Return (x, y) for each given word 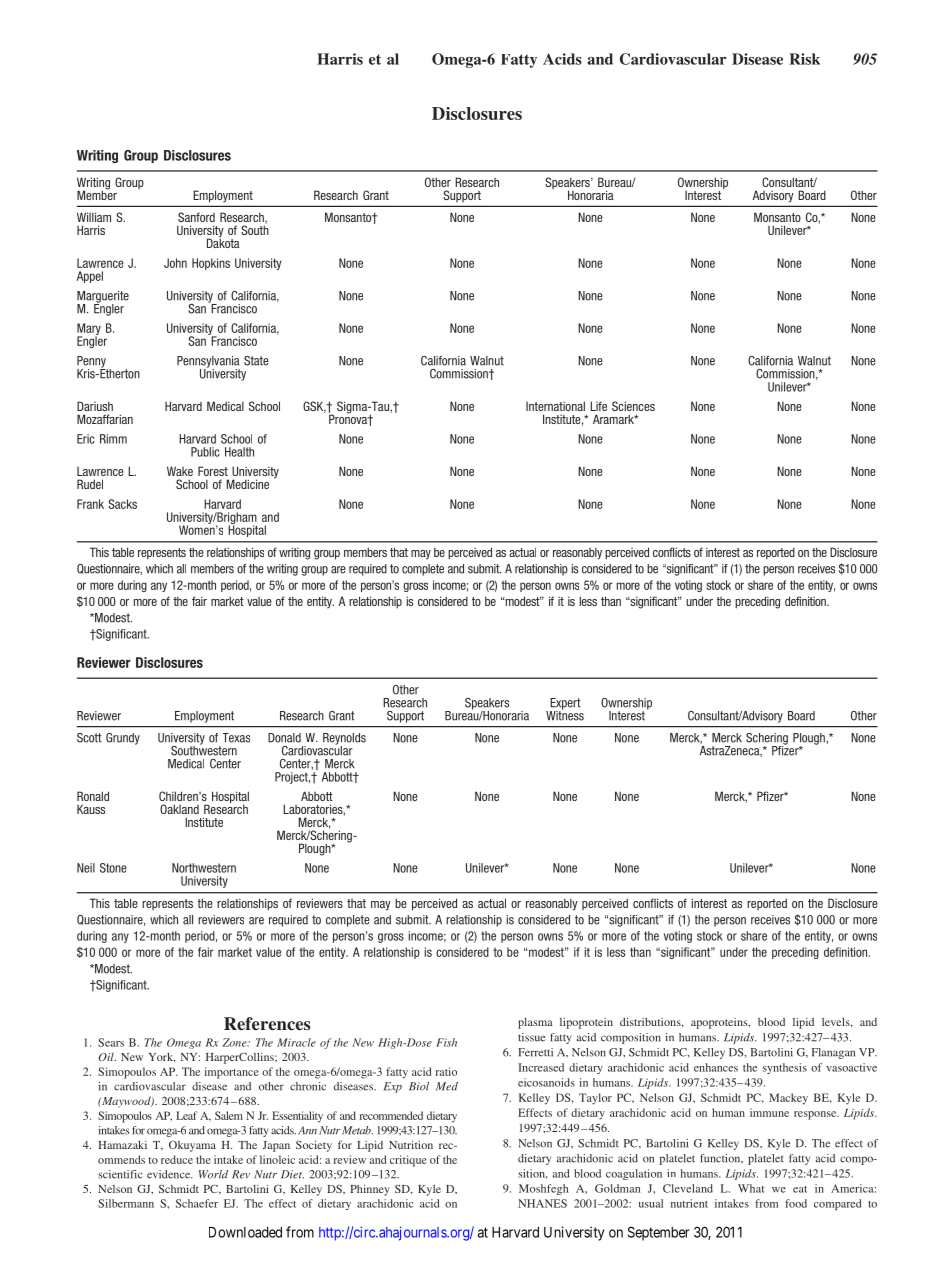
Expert (565, 705)
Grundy (123, 739)
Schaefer (197, 1203)
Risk (804, 59)
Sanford (196, 217)
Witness (565, 715)
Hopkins (211, 264)
